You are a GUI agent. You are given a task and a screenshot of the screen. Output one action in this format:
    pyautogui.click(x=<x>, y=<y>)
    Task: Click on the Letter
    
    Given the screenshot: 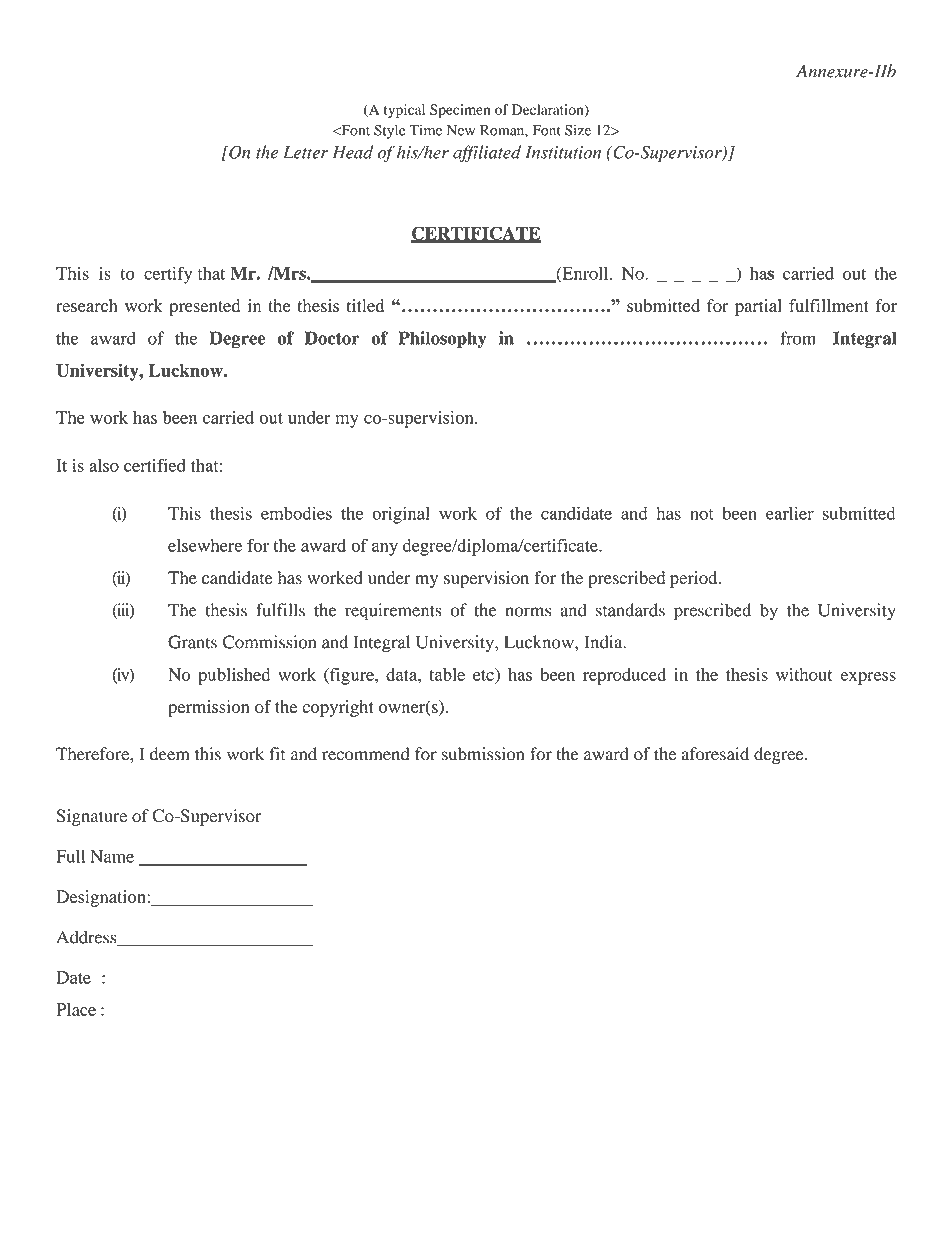 What is the action you would take?
    pyautogui.click(x=305, y=152)
